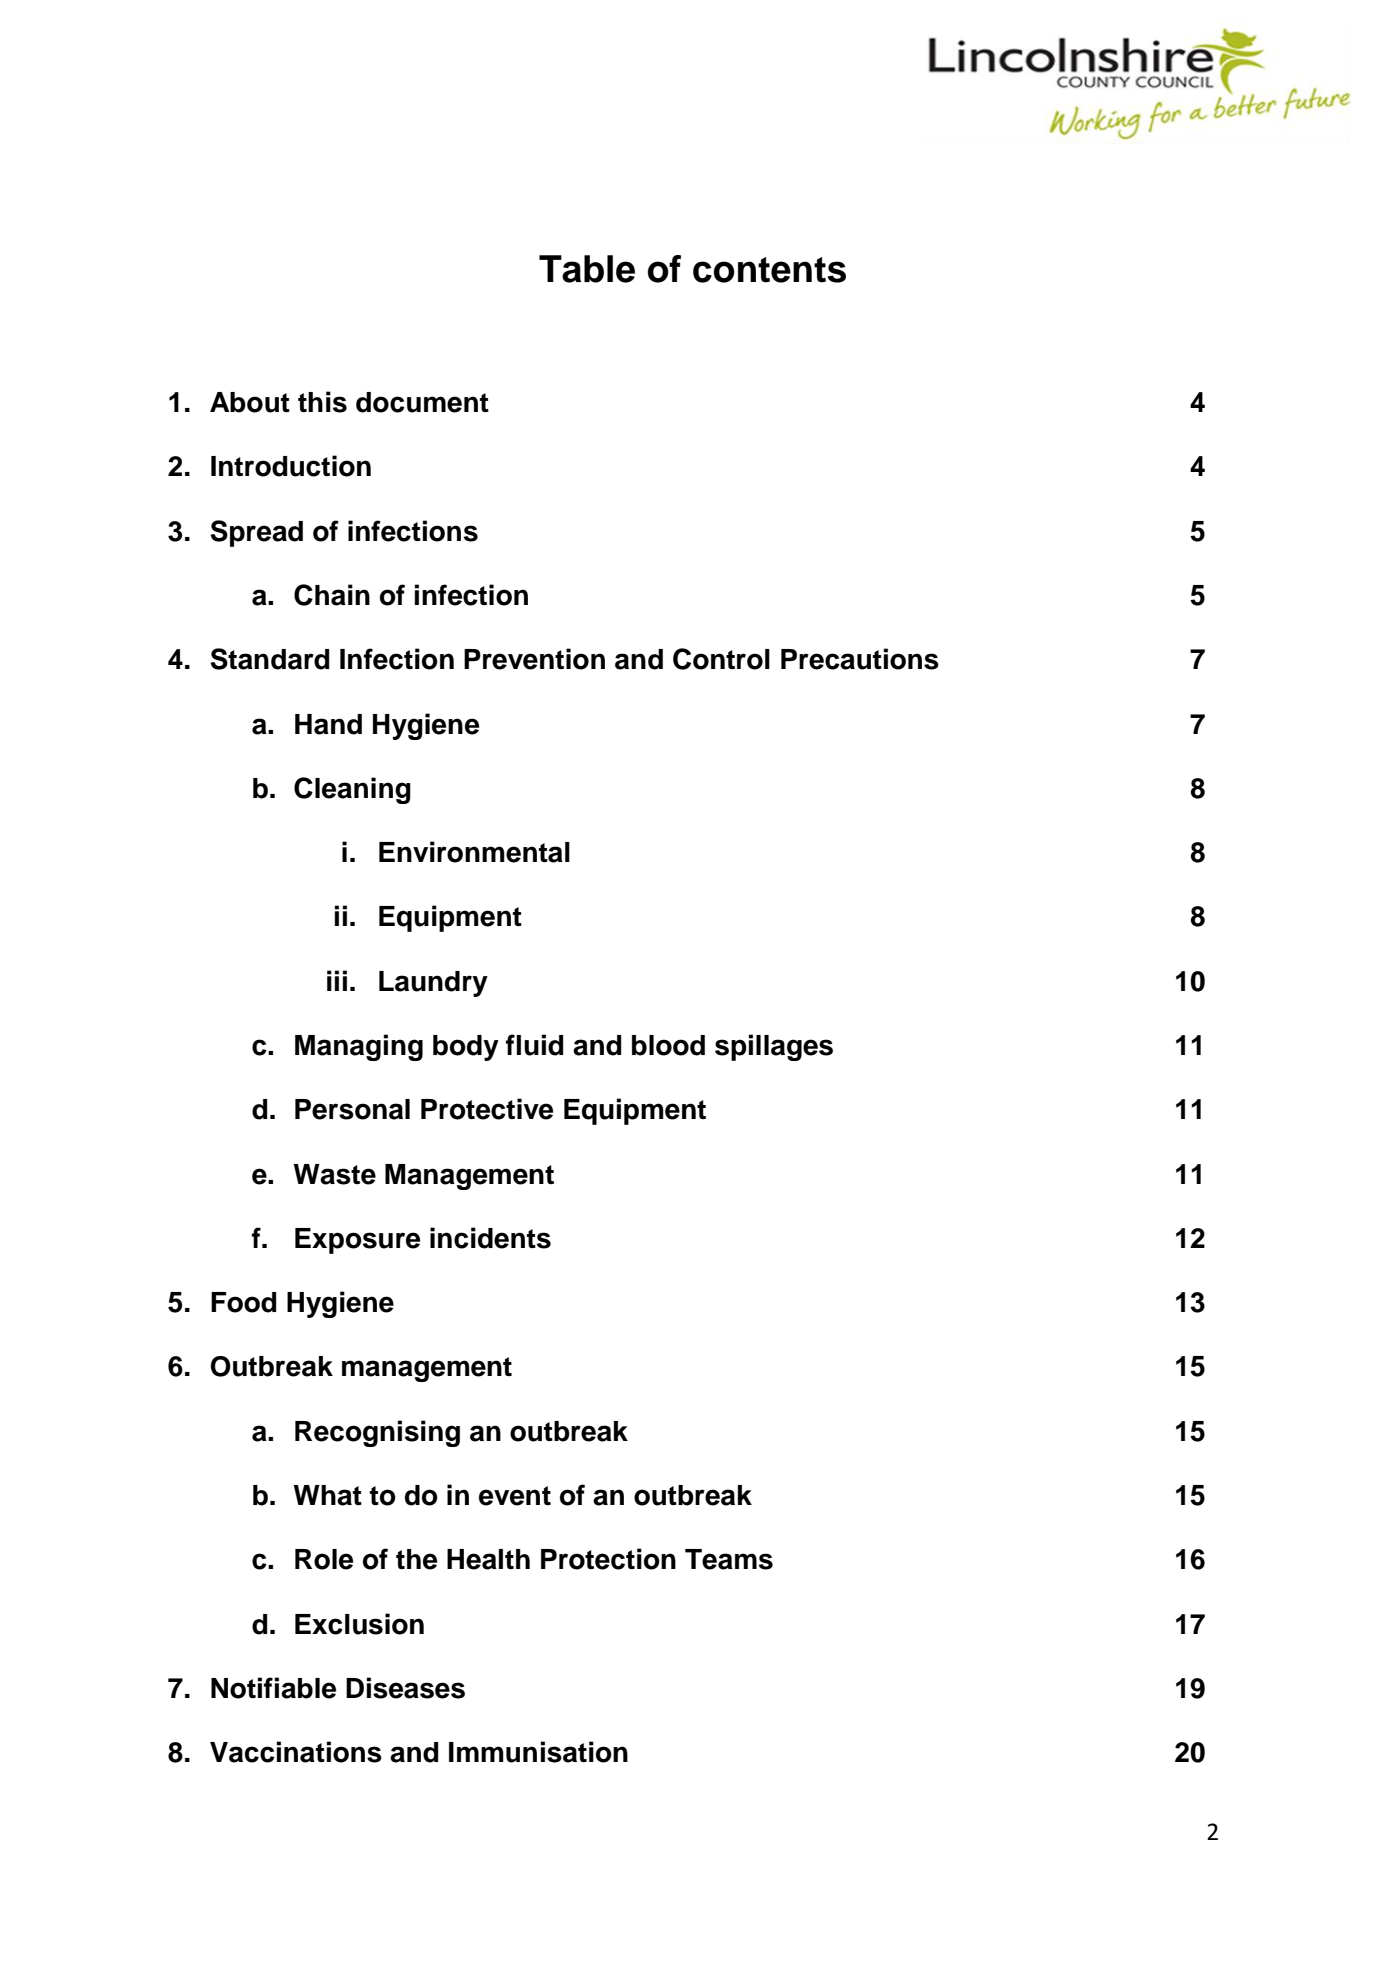 The image size is (1387, 1961). Describe the element at coordinates (587, 269) in the screenshot. I see `Table` at that location.
